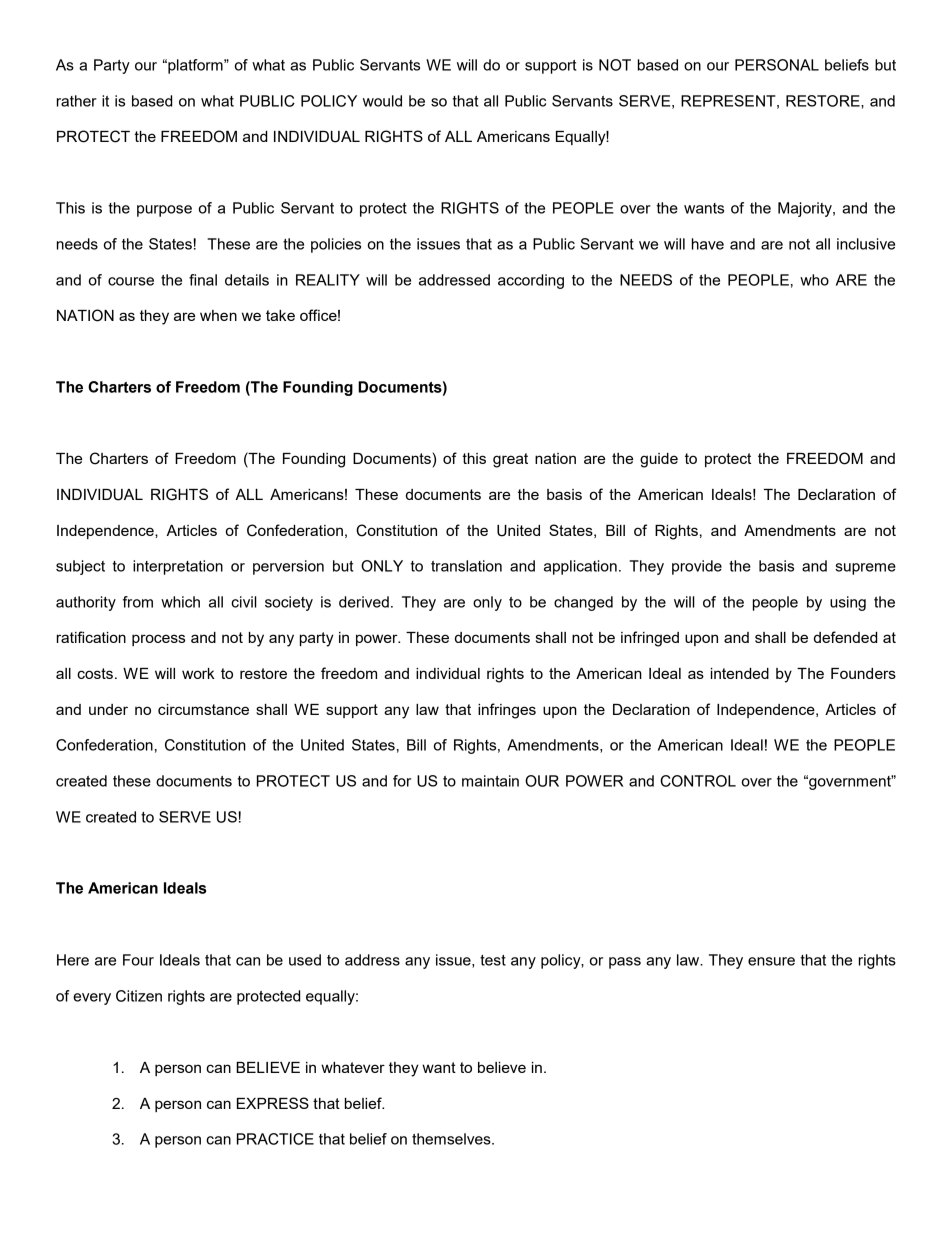  Describe the element at coordinates (382, 101) in the image. I see `would` at that location.
